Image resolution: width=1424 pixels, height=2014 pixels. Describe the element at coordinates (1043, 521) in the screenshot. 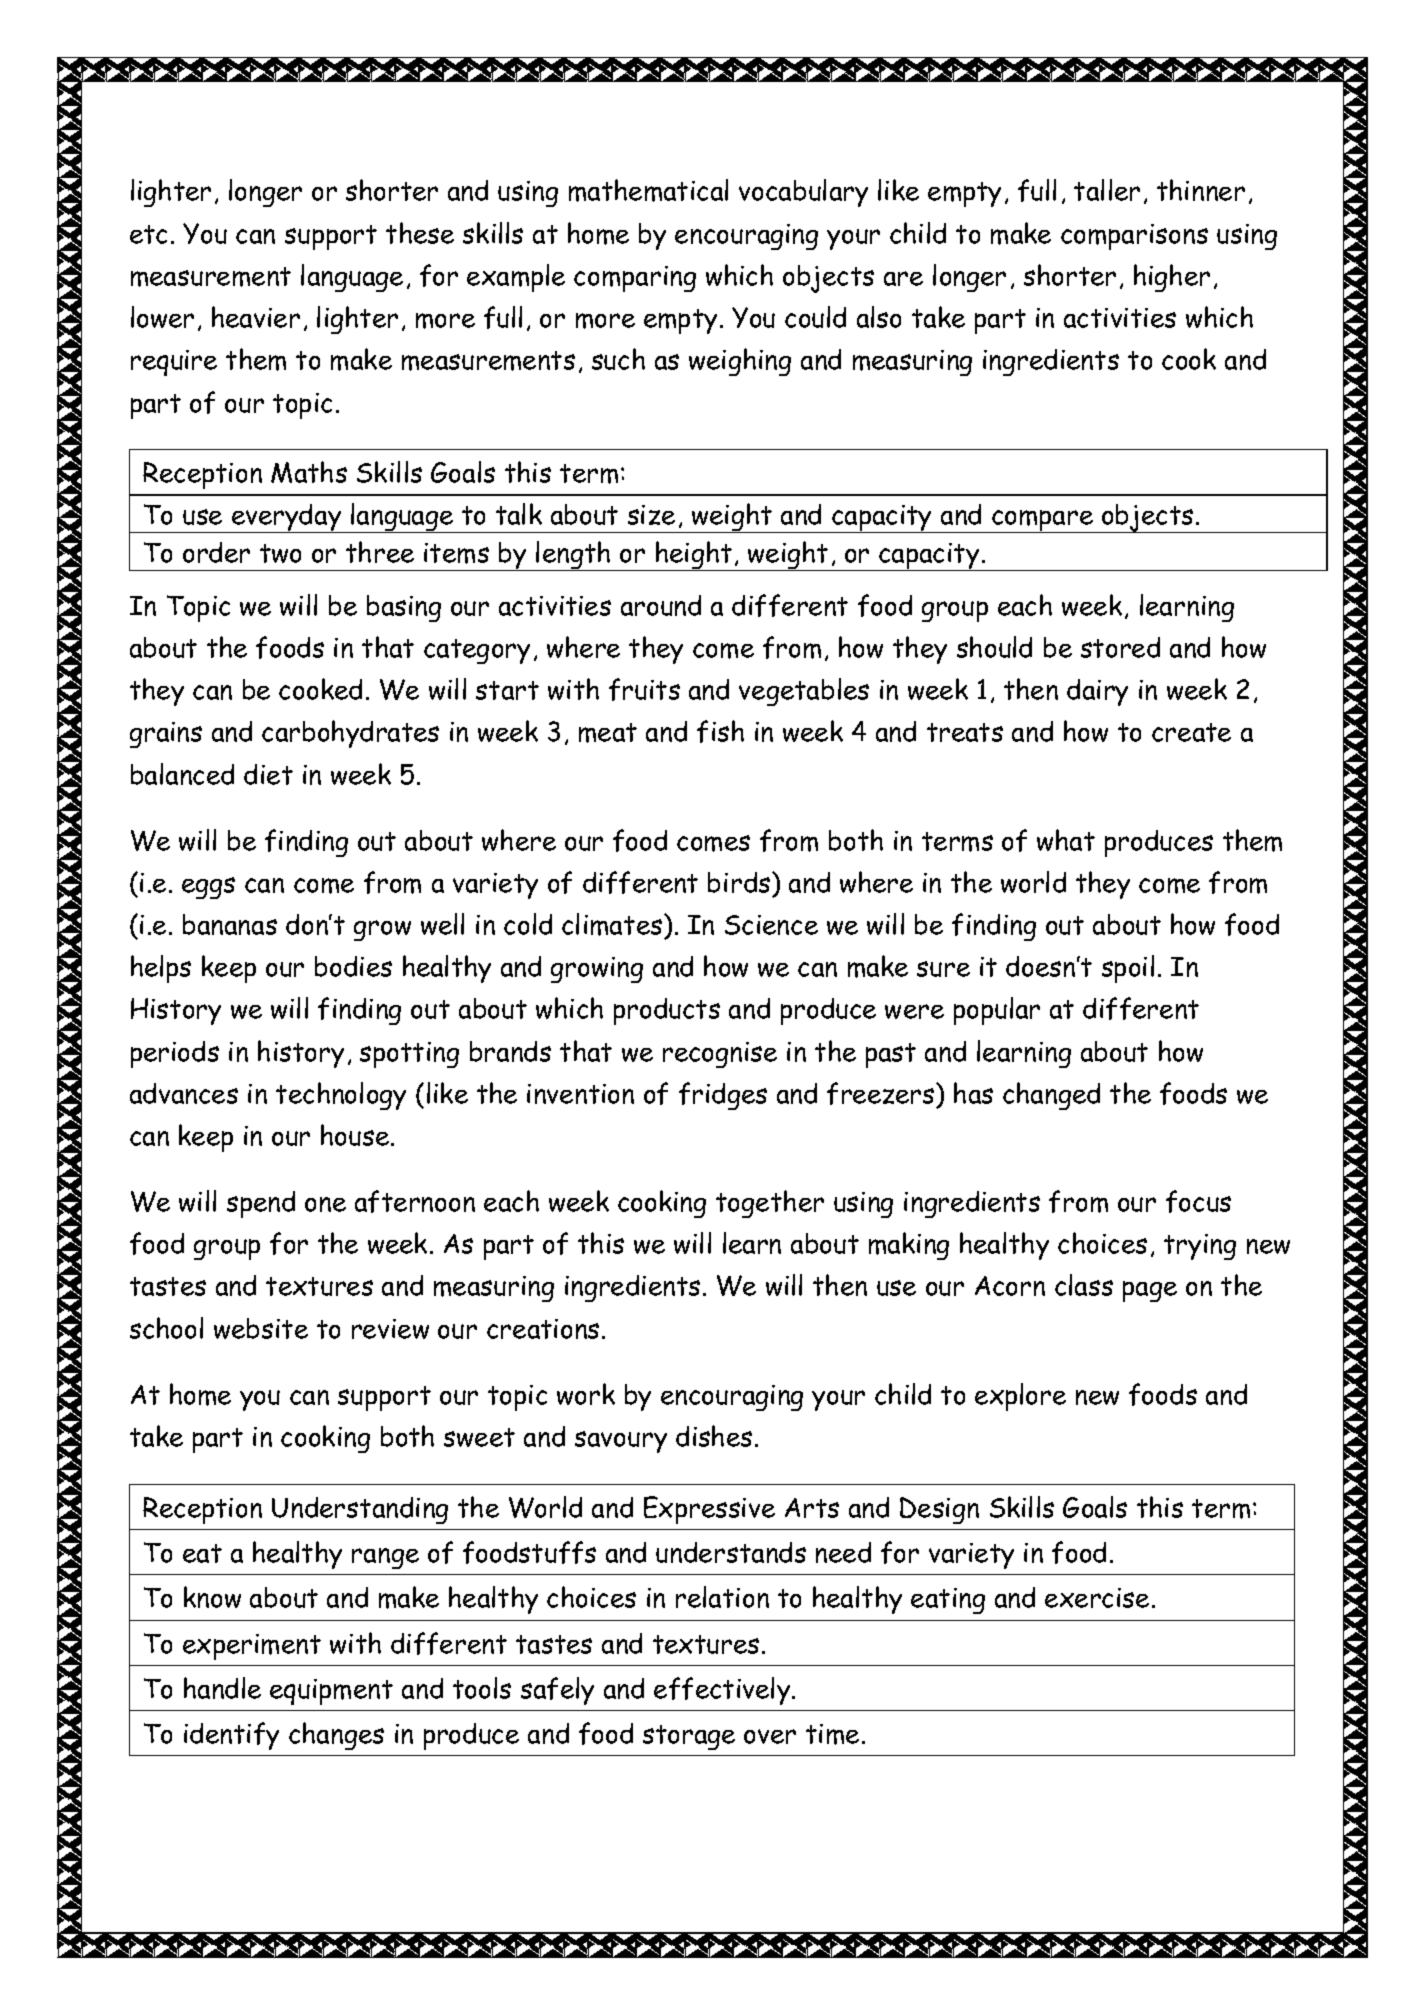

I see `compare` at that location.
